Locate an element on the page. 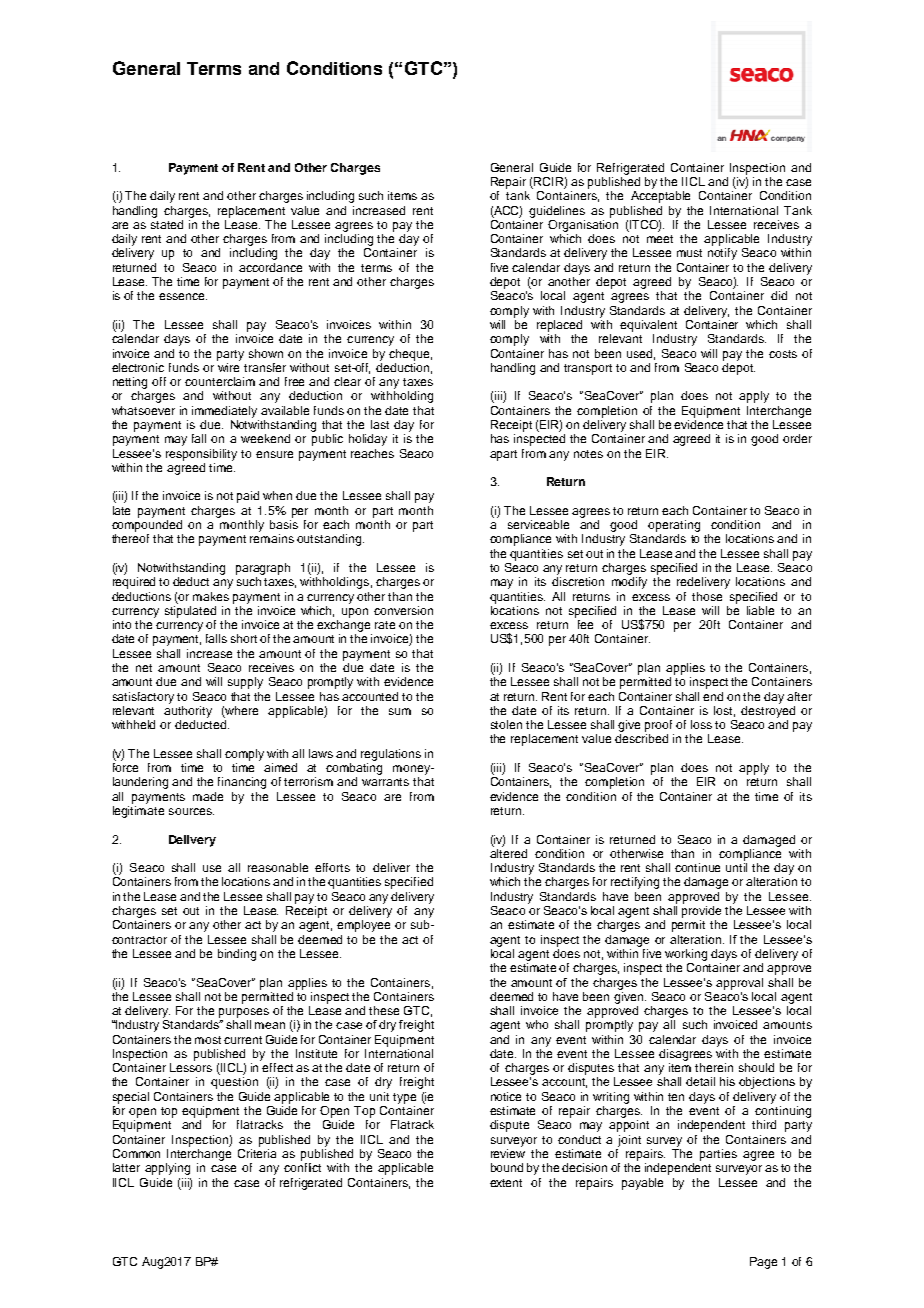 This image has width=924, height=1308. last is located at coordinates (380, 424).
